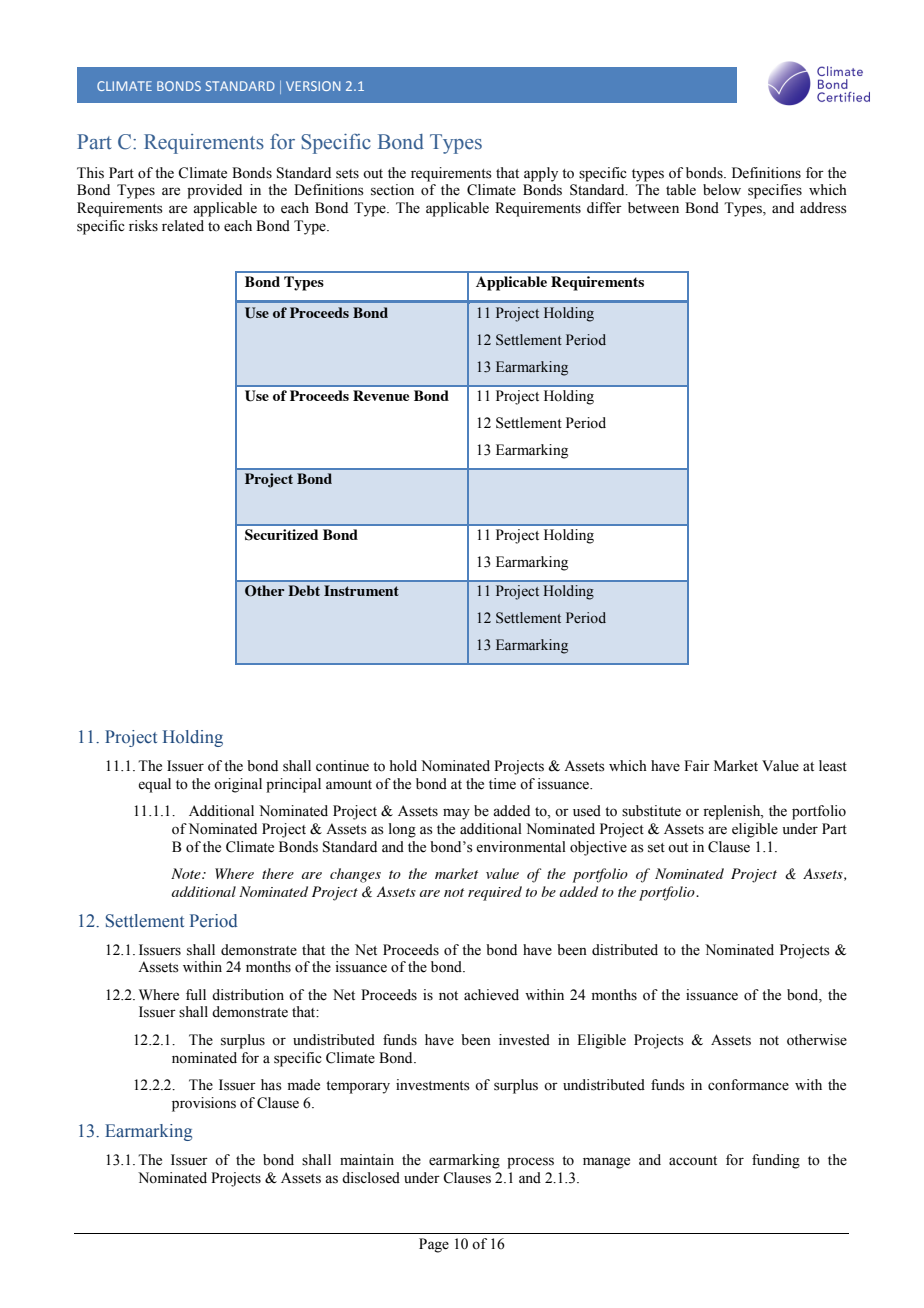 The height and width of the screenshot is (1308, 924). I want to click on apply, so click(541, 174).
